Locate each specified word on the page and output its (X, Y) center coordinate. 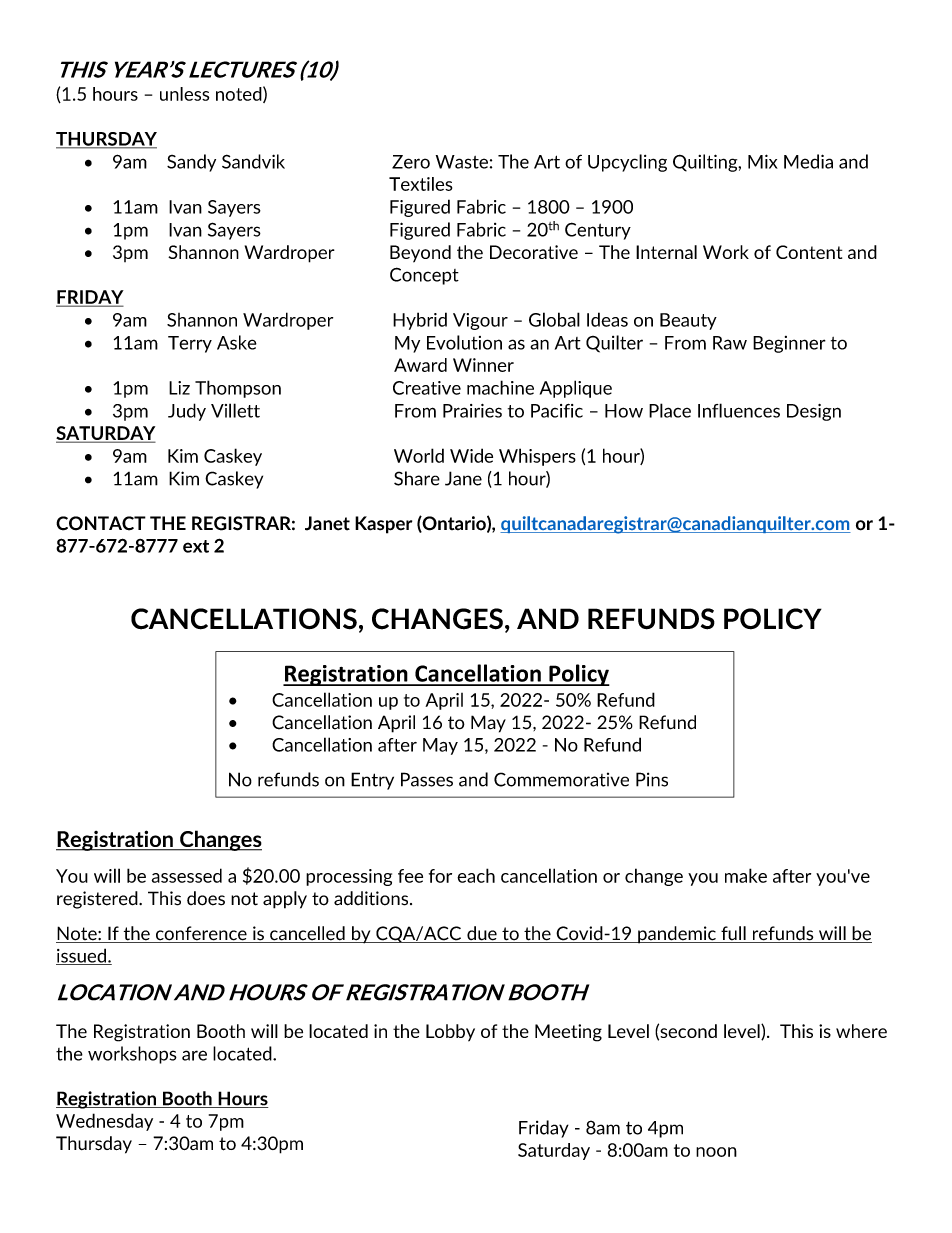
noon (716, 1152)
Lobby (450, 1033)
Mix (763, 161)
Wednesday (104, 1122)
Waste (462, 162)
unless (184, 94)
